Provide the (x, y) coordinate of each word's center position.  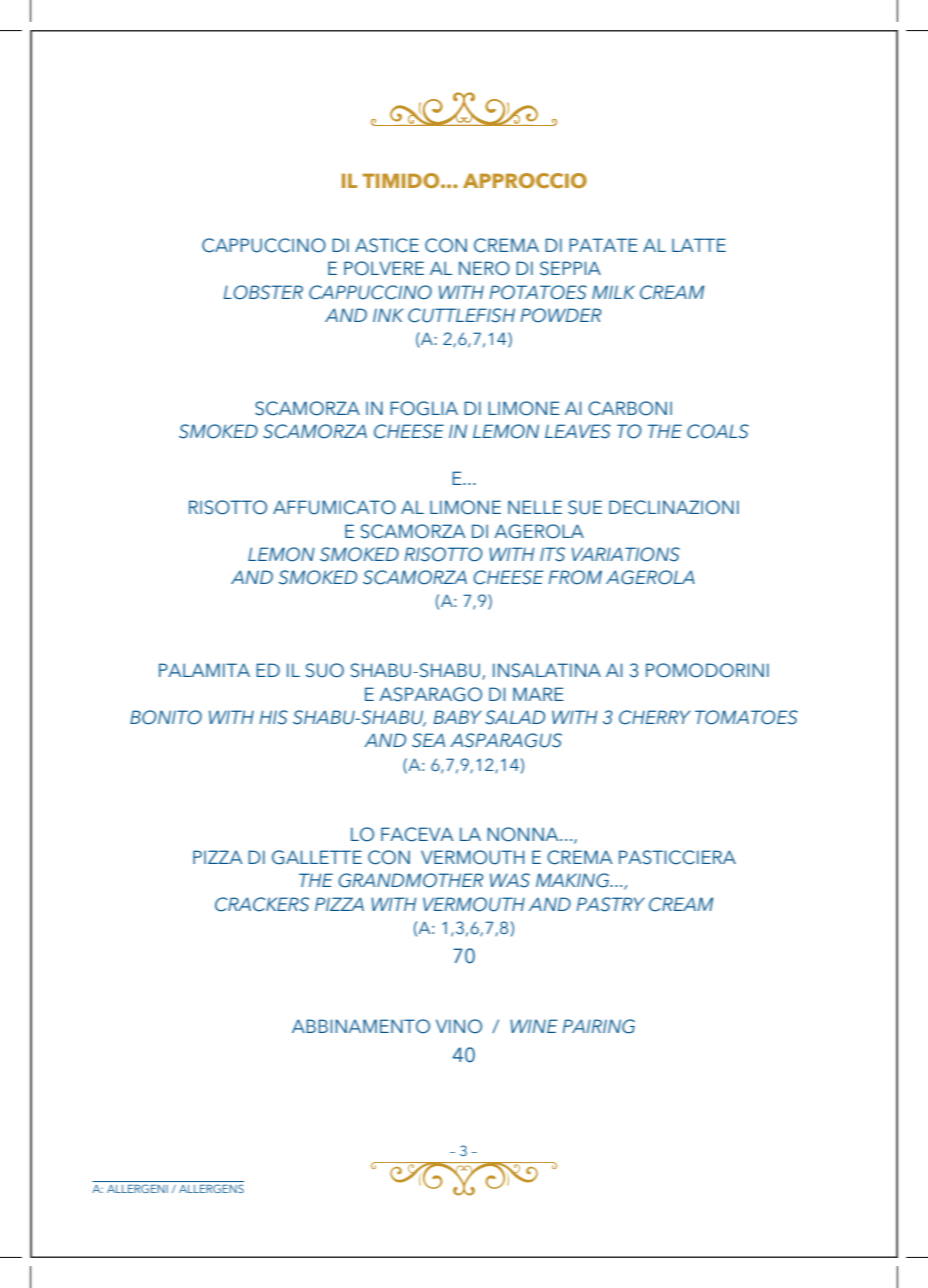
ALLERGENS (211, 1188)
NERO (484, 268)
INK (388, 315)
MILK (613, 292)
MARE (538, 694)
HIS (274, 717)
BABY (458, 717)
